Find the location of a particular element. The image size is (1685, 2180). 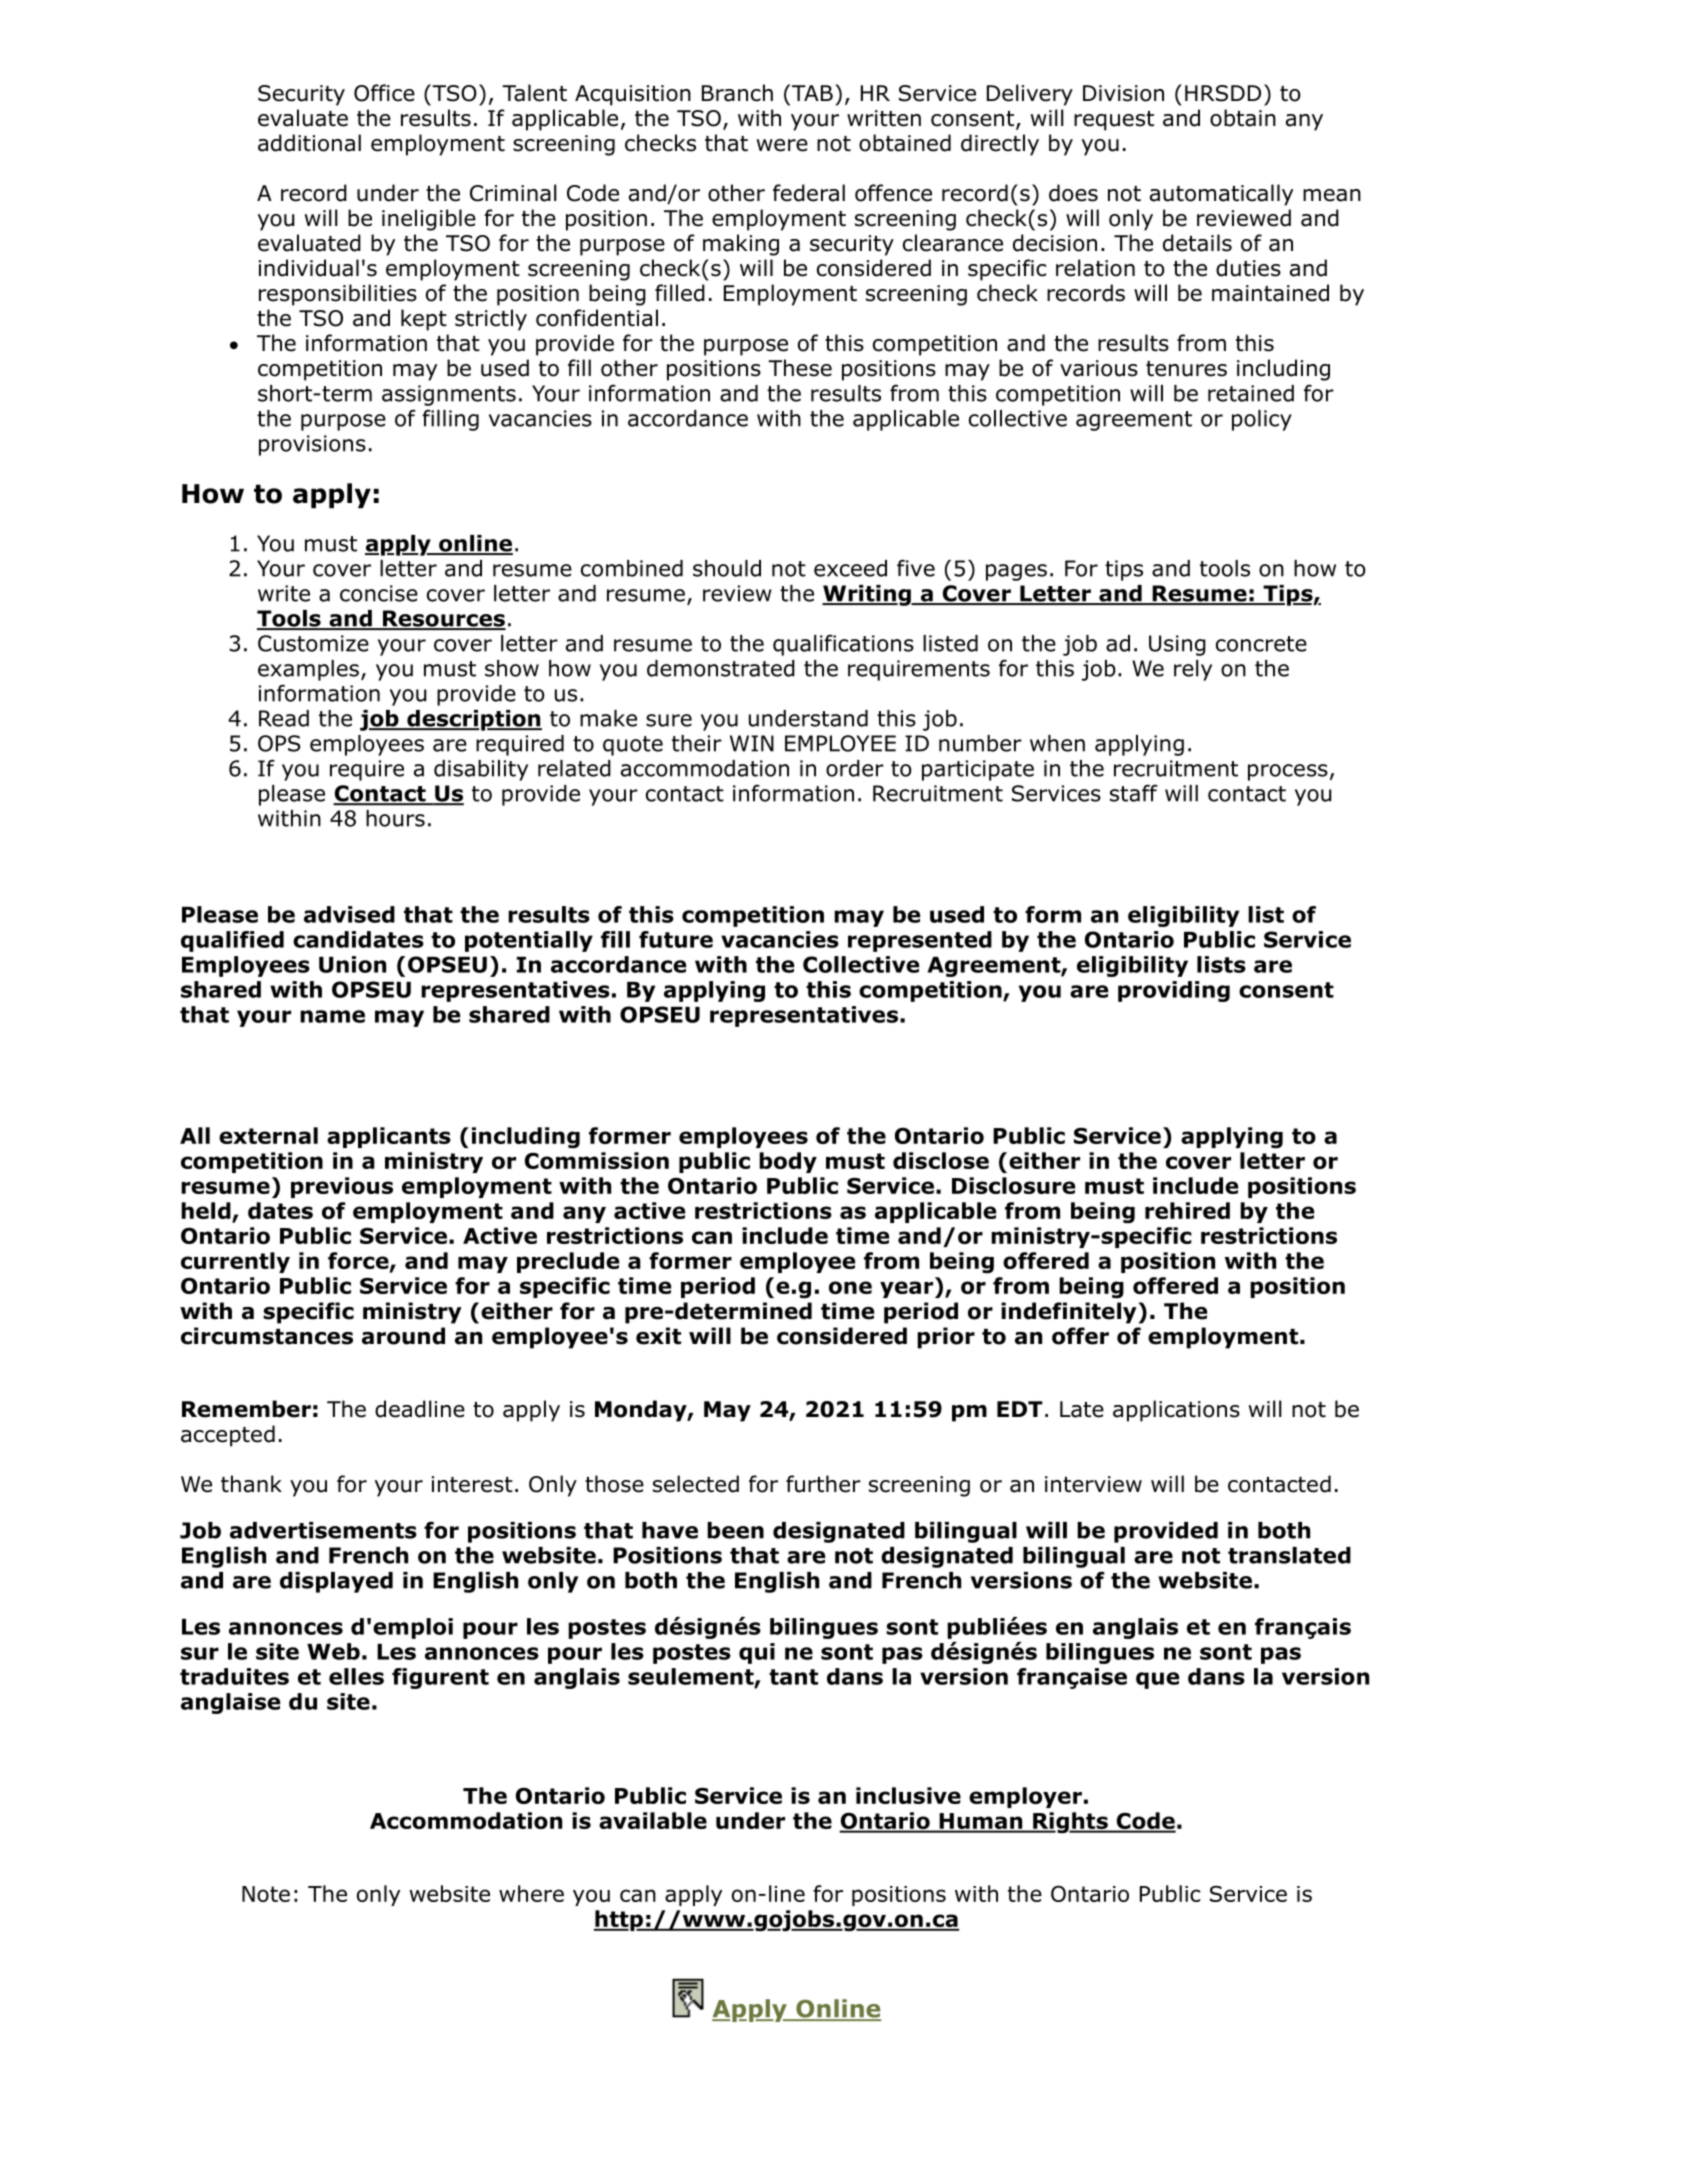

additional is located at coordinates (309, 143).
